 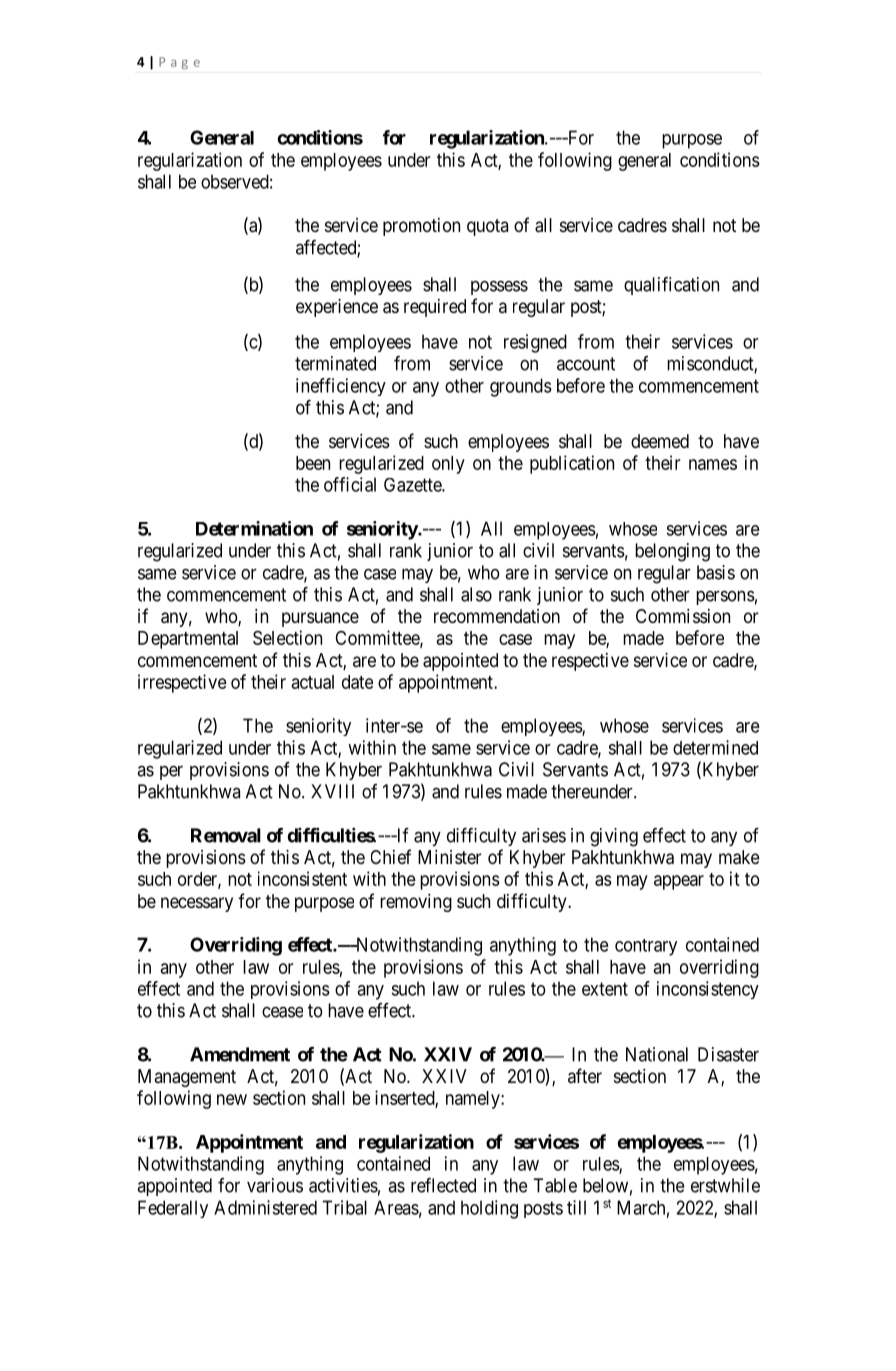 I want to click on reflected, so click(x=443, y=1185).
